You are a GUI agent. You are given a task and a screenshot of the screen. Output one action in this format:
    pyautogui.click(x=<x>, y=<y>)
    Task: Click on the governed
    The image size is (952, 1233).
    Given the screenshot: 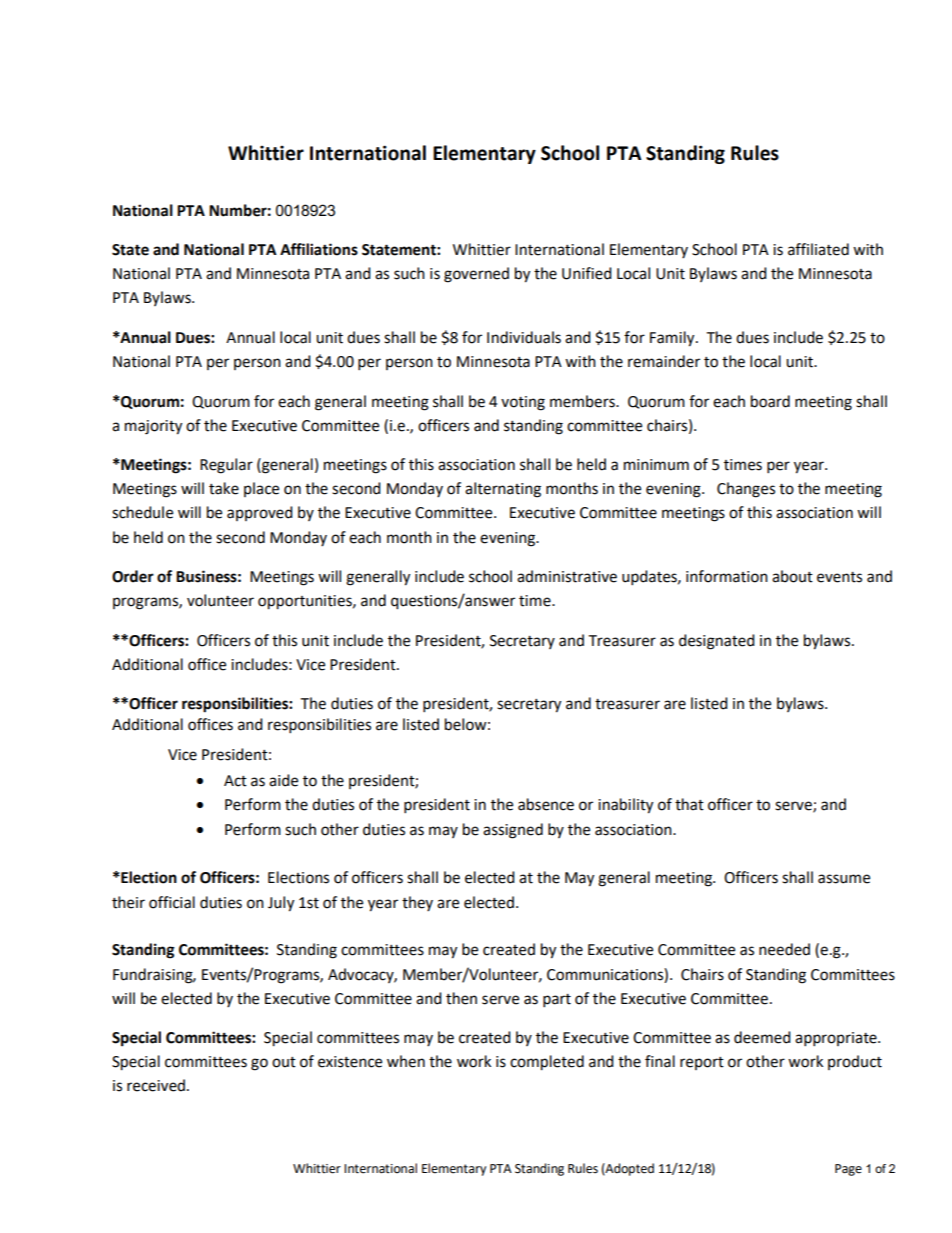 What is the action you would take?
    pyautogui.click(x=476, y=275)
